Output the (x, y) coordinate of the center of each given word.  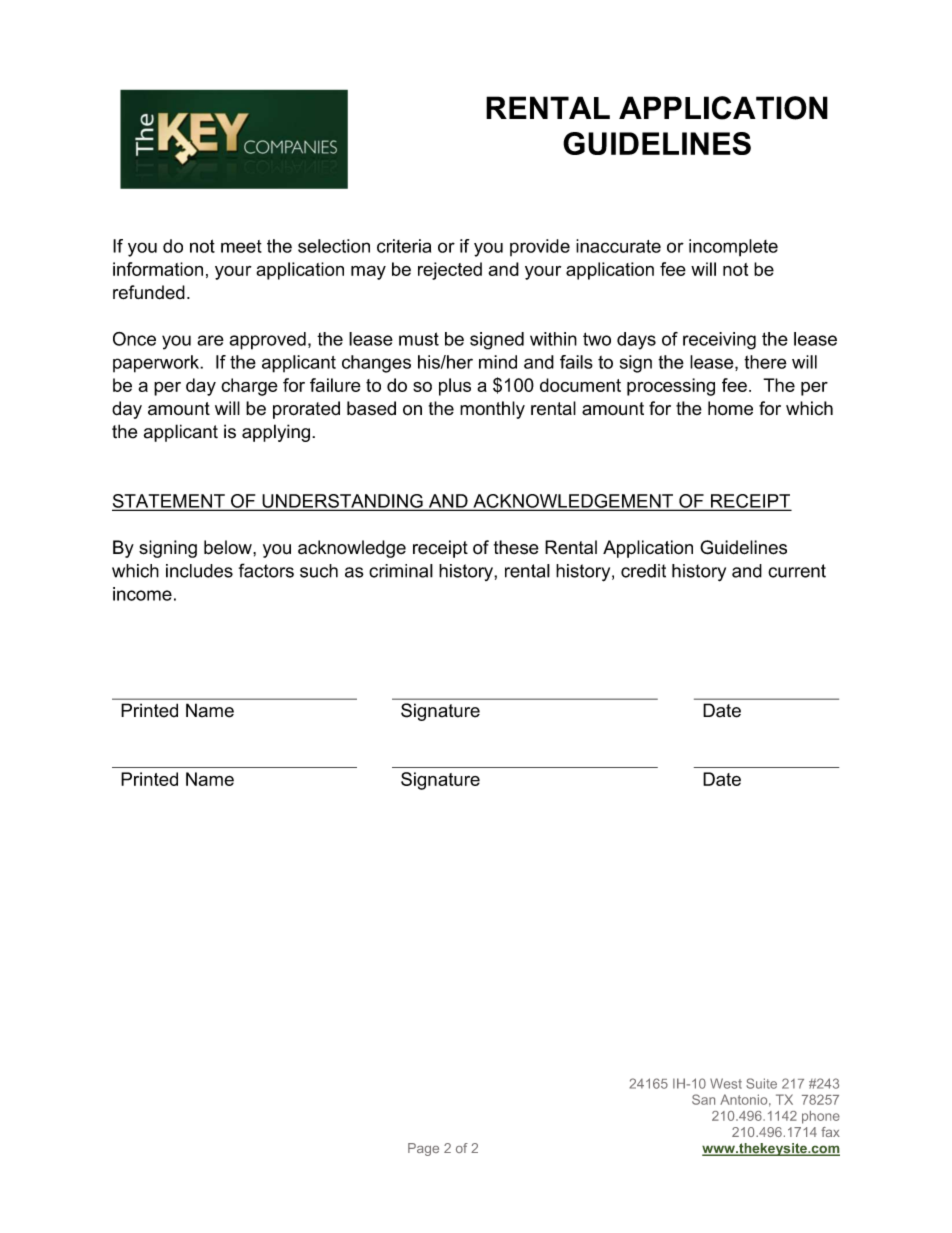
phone (821, 1117)
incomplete (733, 248)
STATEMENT (169, 502)
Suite (761, 1083)
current (797, 571)
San (703, 1099)
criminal (401, 571)
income (142, 594)
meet (241, 246)
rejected (450, 271)
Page (423, 1149)
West (726, 1083)
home (730, 408)
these (516, 547)
